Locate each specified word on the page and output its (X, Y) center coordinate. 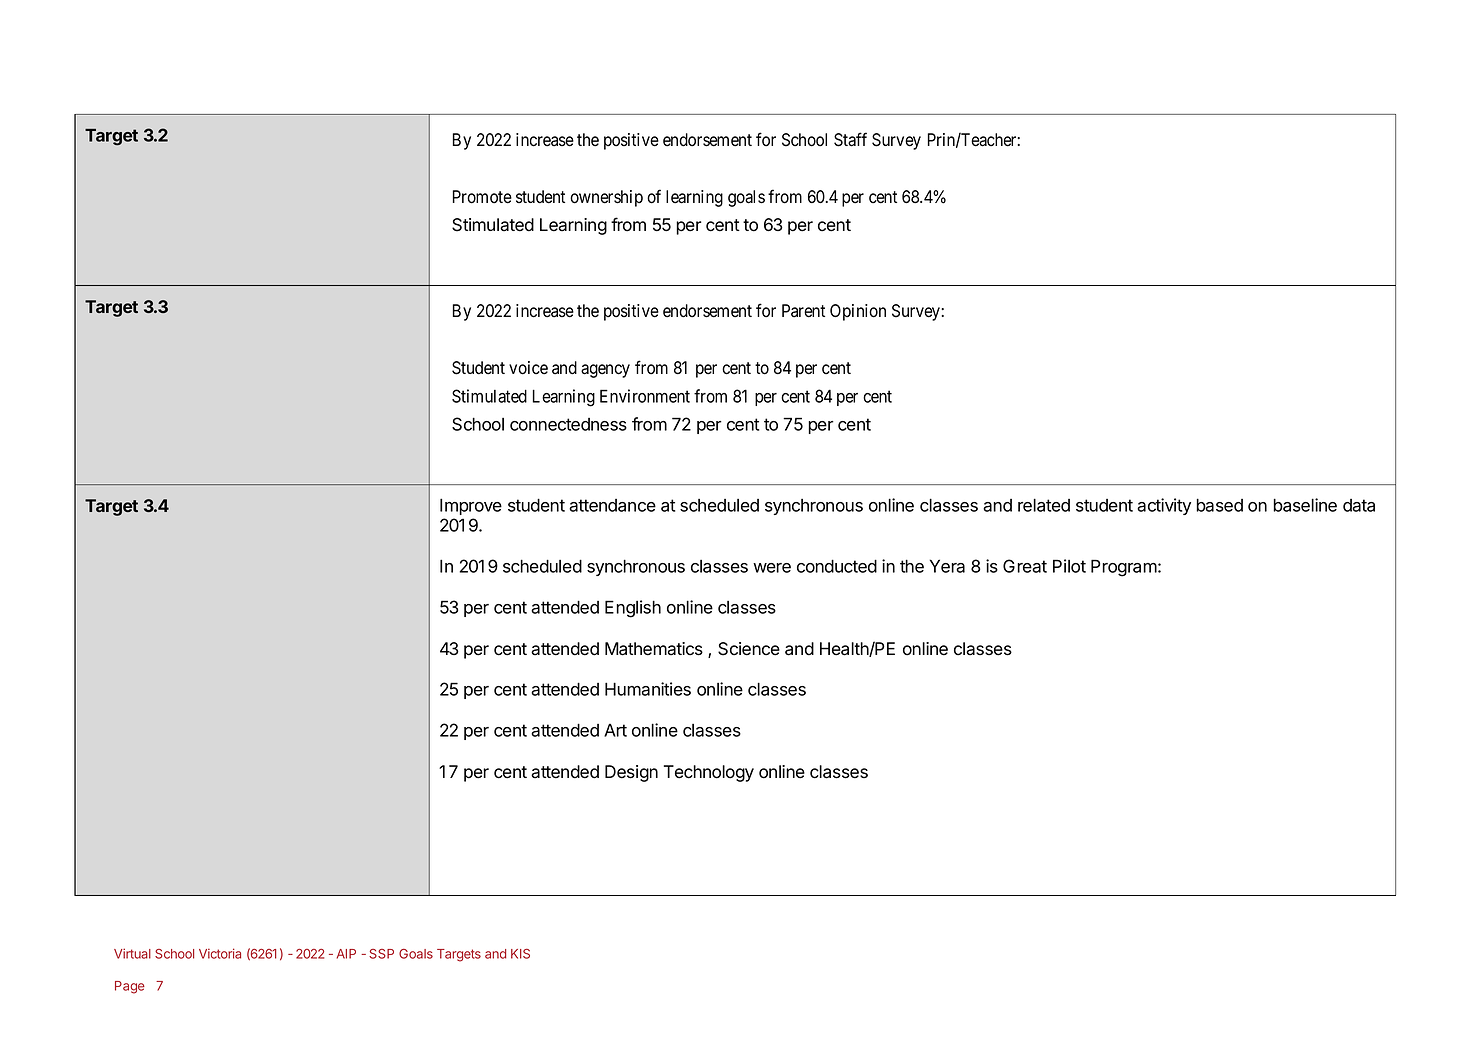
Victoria (220, 953)
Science (749, 649)
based (1219, 505)
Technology (709, 773)
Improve (471, 506)
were (772, 568)
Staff (850, 139)
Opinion (858, 312)
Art (615, 730)
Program (1124, 568)
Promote (482, 197)
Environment (645, 396)
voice (528, 368)
